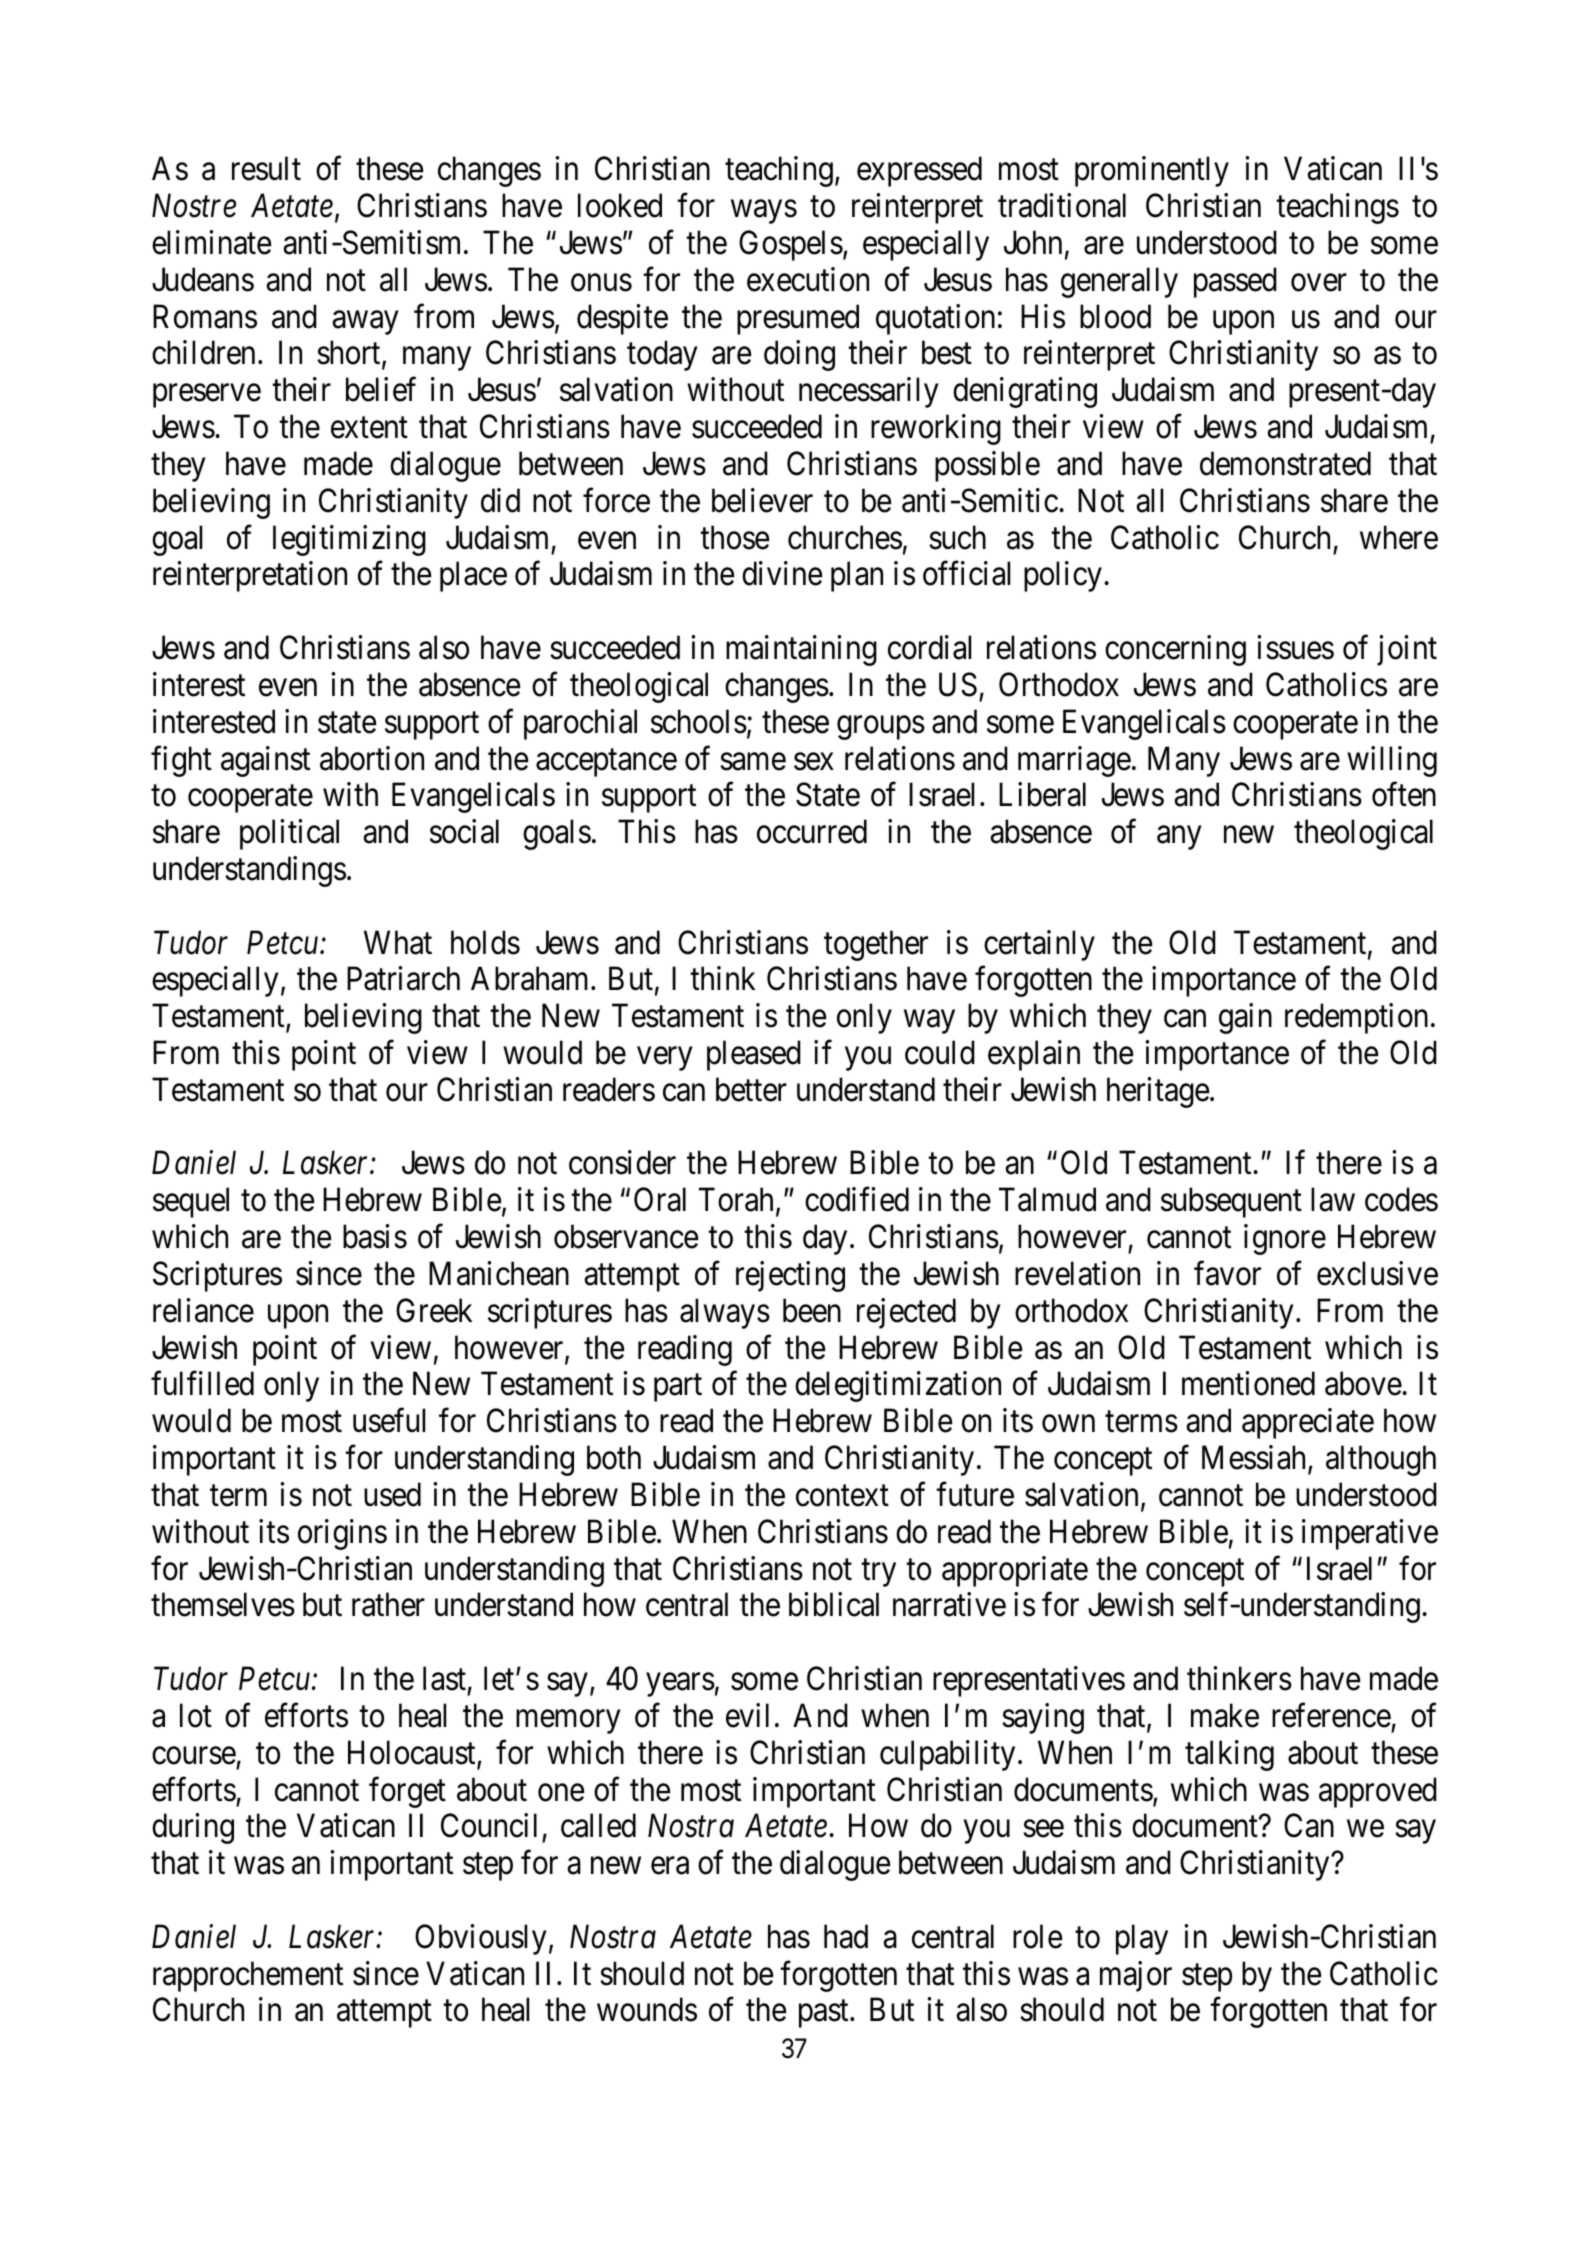 The height and width of the document is (2247, 1588). What do you see at coordinates (342, 1534) in the document?
I see `origins` at bounding box center [342, 1534].
